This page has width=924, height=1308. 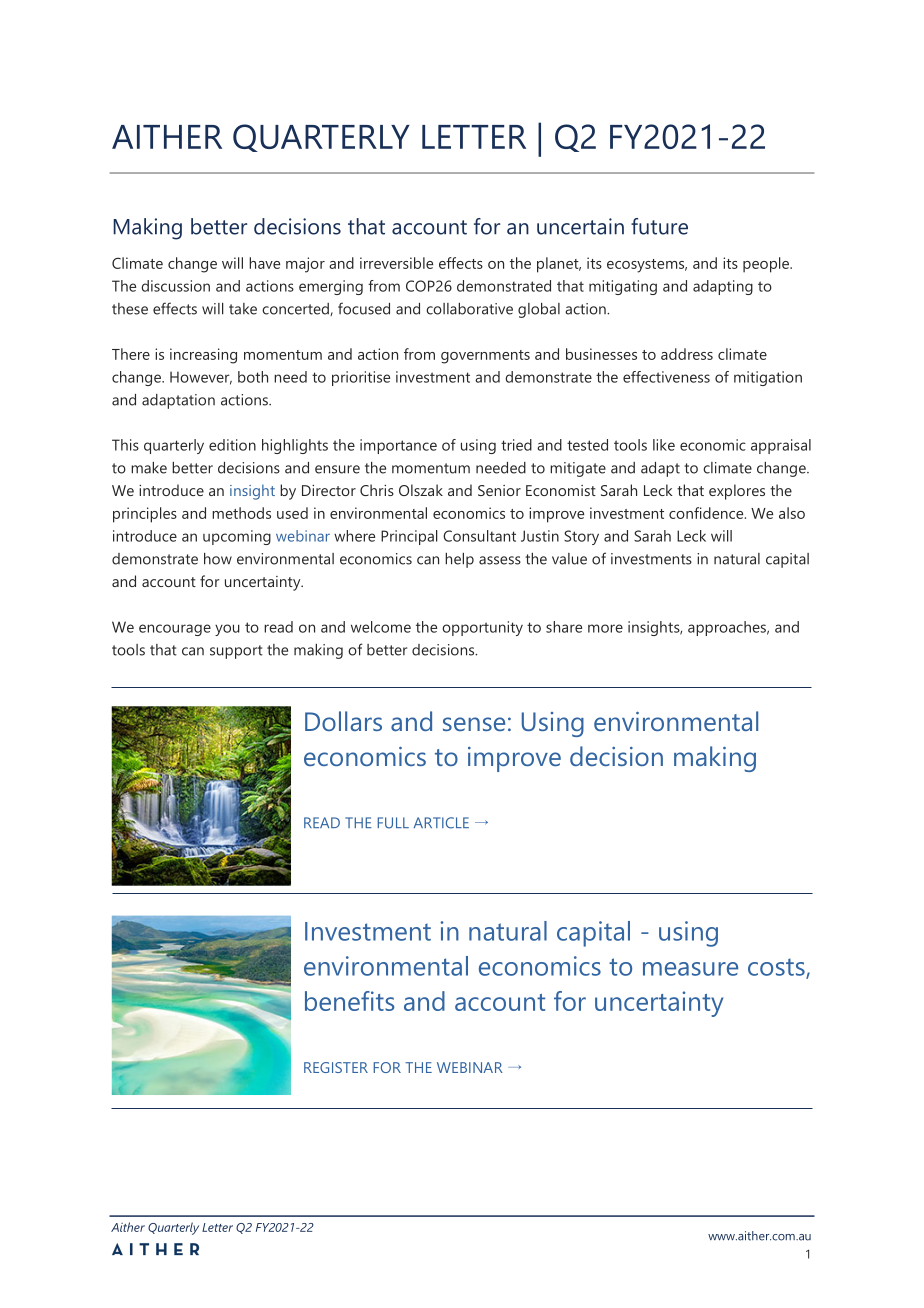 What do you see at coordinates (396, 263) in the page?
I see `irreversible` at bounding box center [396, 263].
